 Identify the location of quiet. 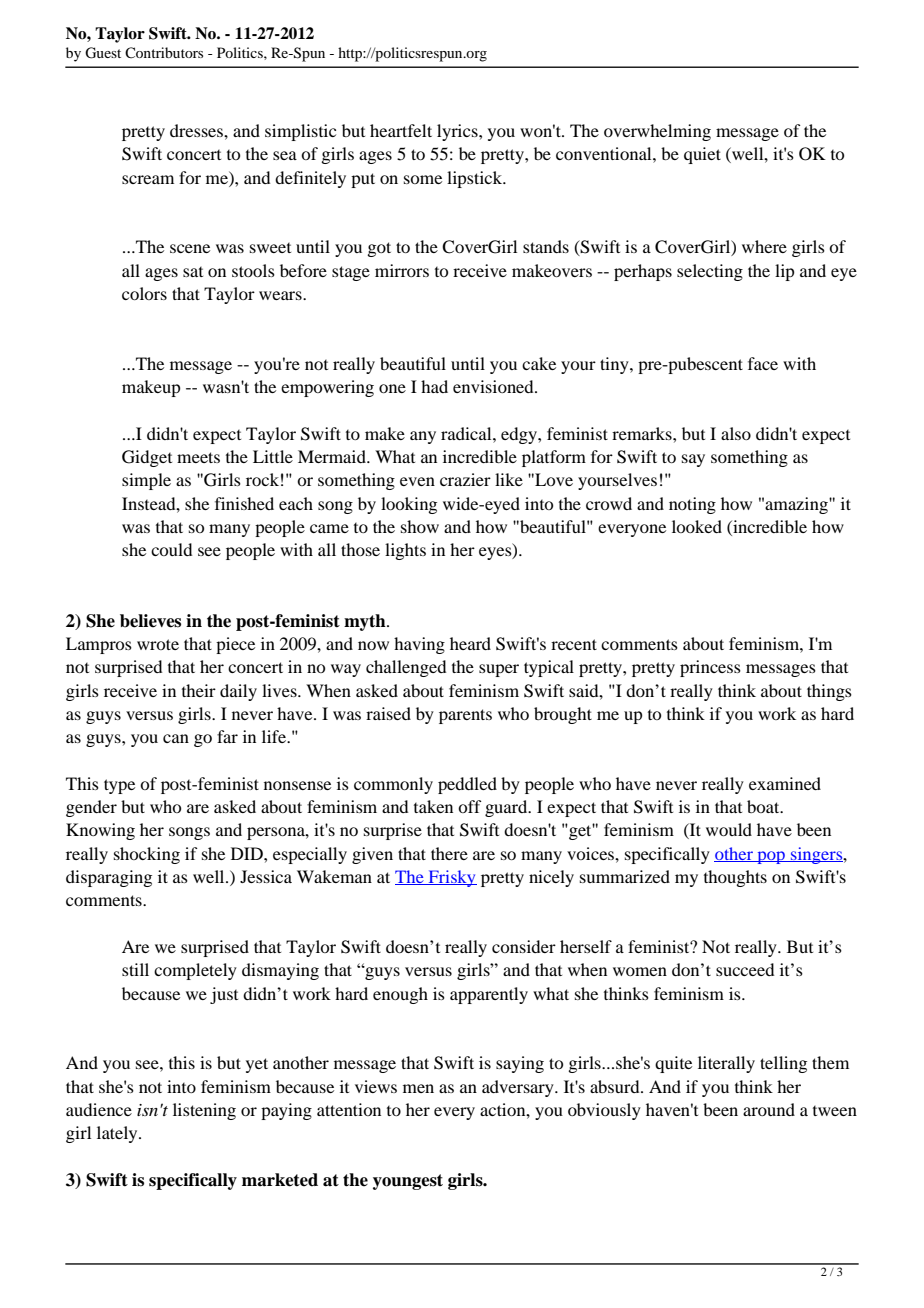
(702, 155).
